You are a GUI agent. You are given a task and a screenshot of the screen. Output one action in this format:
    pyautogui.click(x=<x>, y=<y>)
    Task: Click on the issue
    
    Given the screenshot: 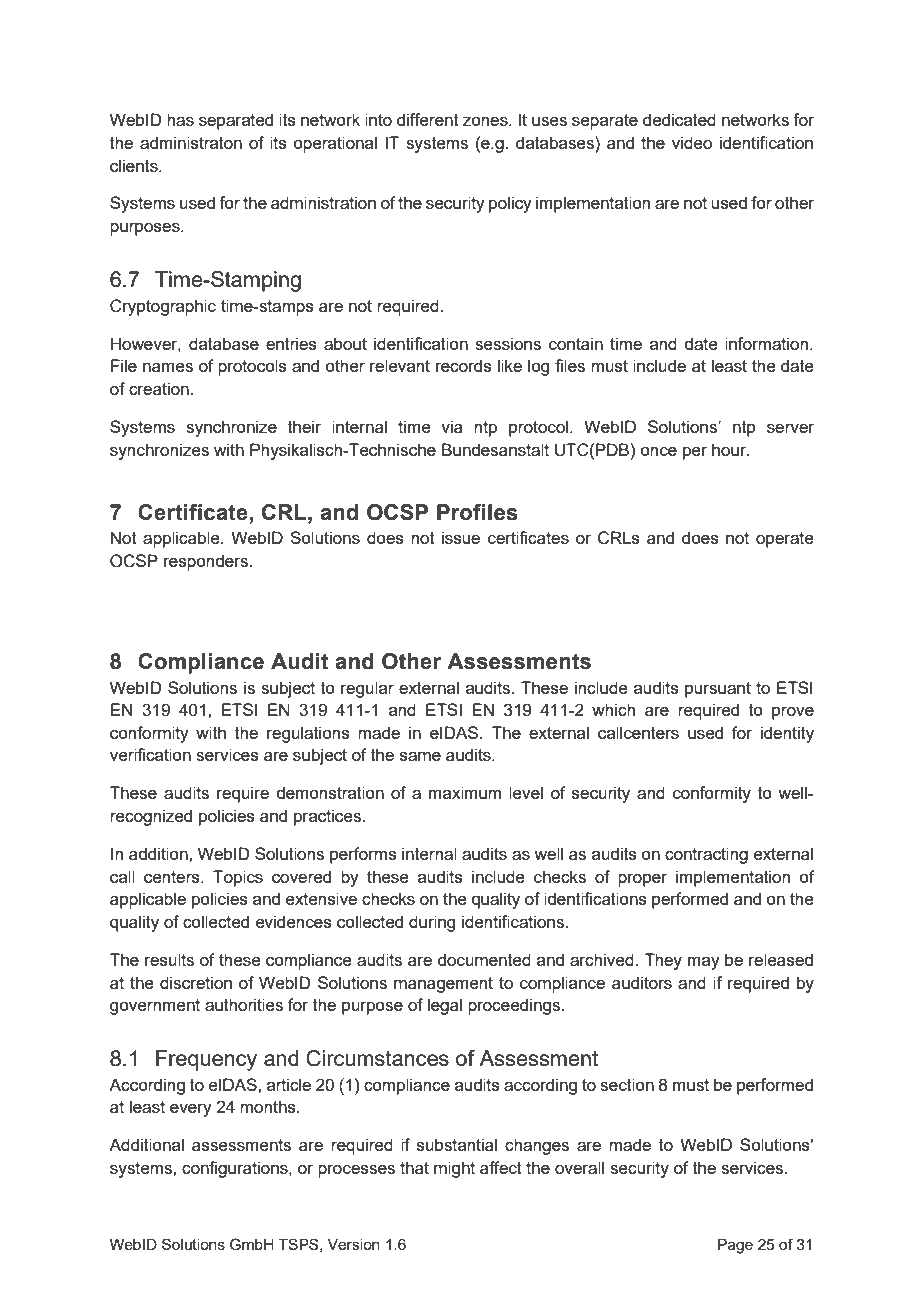 What is the action you would take?
    pyautogui.click(x=461, y=537)
